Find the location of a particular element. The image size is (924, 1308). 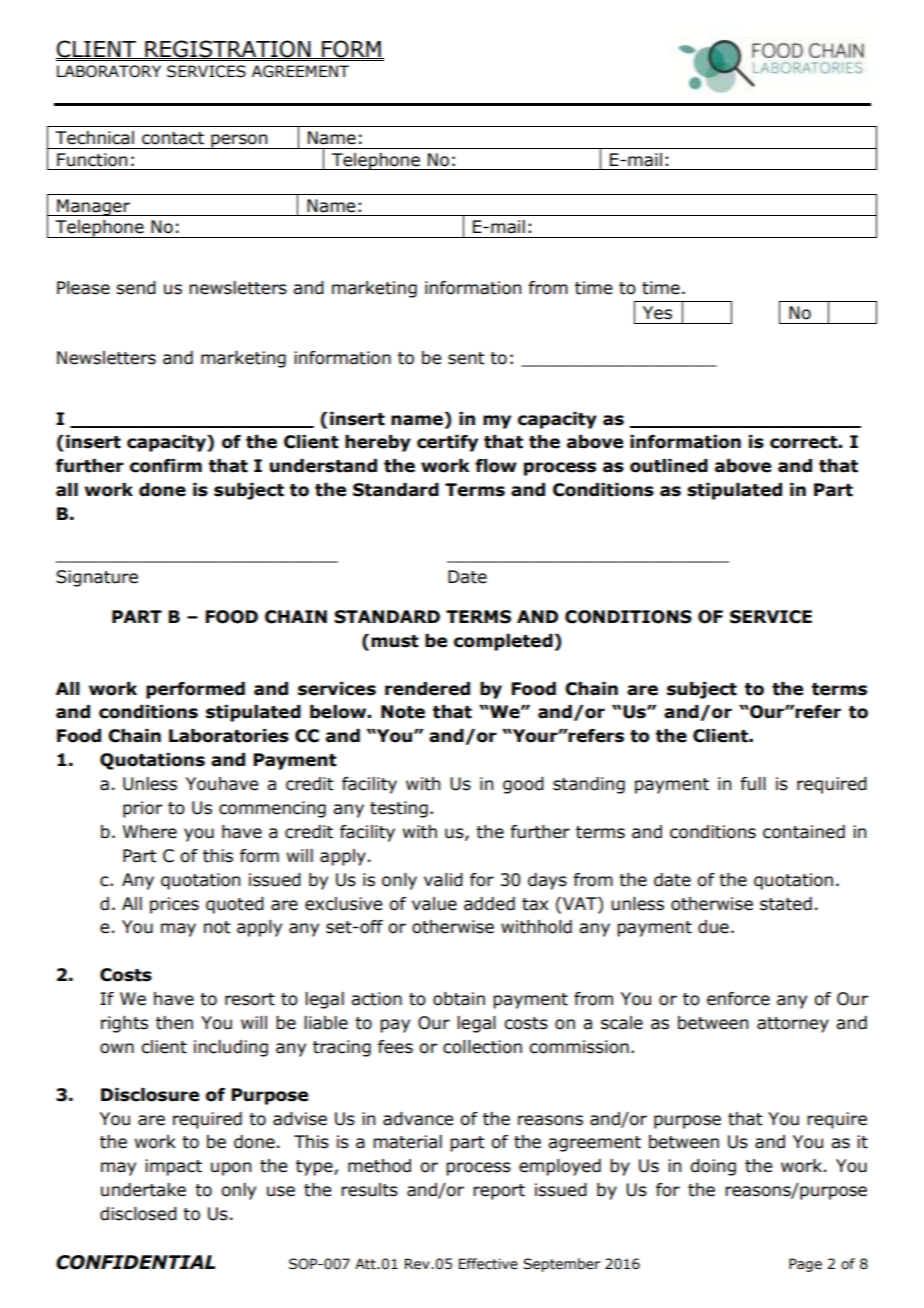

disclosed is located at coordinates (138, 1214).
